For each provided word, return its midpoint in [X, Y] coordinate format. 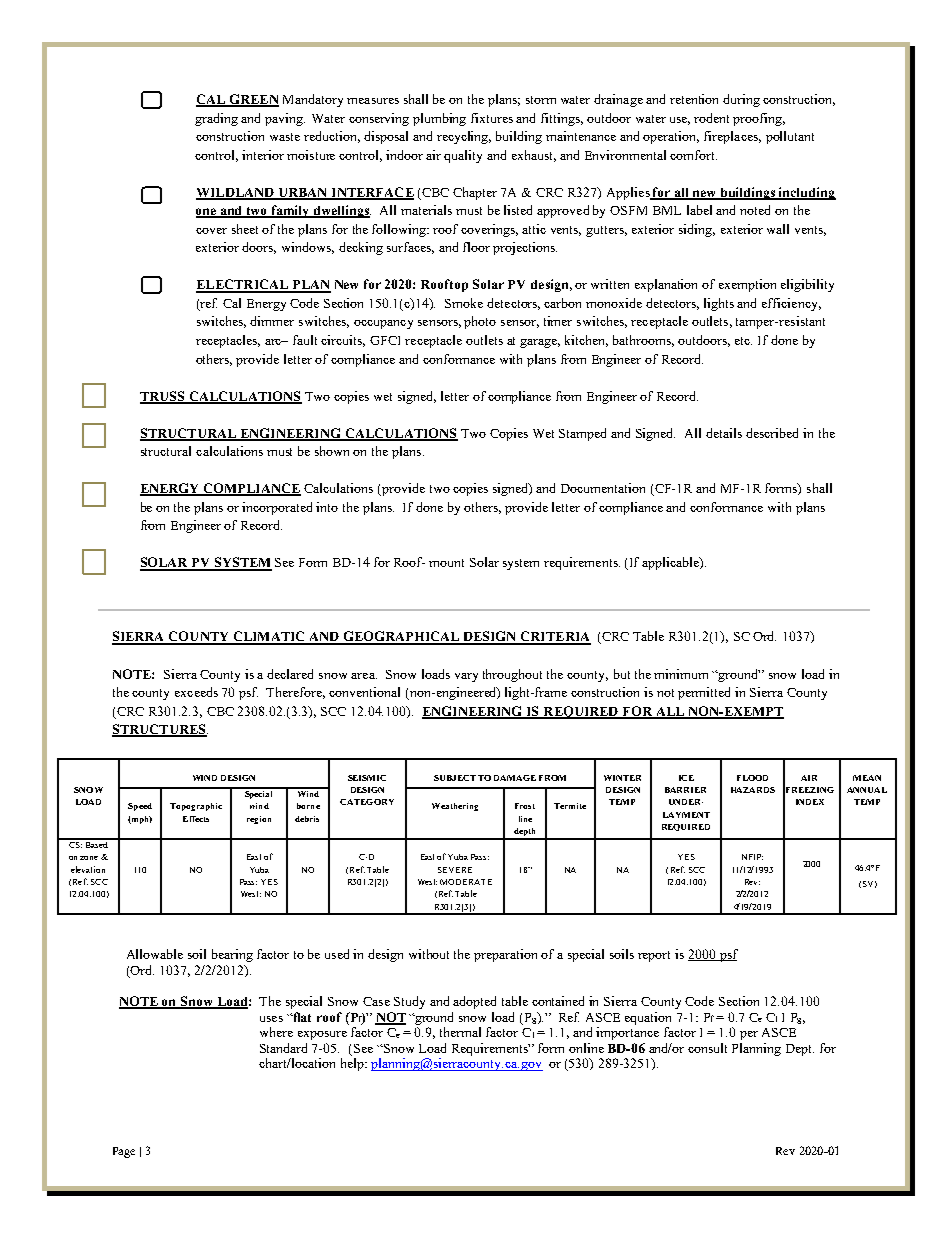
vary [466, 677]
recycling [464, 137]
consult [707, 1048]
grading [216, 119]
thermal [460, 1032]
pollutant [790, 137]
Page [124, 1152]
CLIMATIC [269, 637]
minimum [681, 674]
